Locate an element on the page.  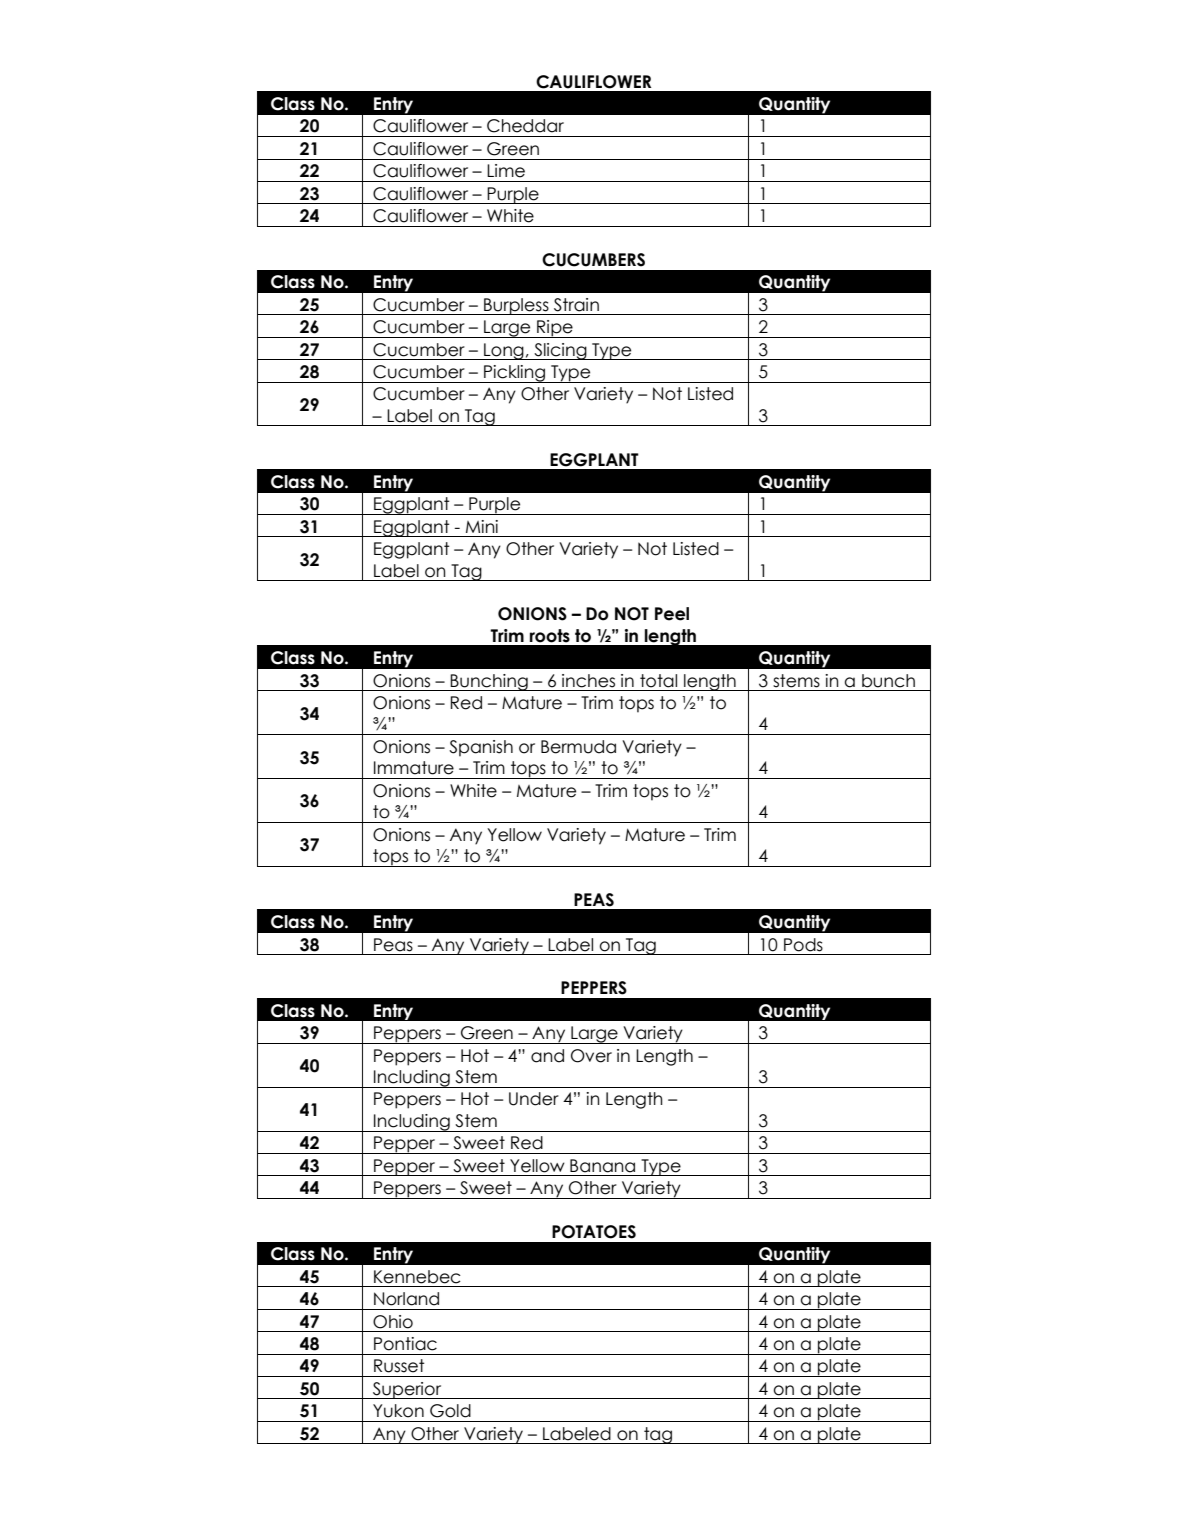
Under is located at coordinates (534, 1099).
